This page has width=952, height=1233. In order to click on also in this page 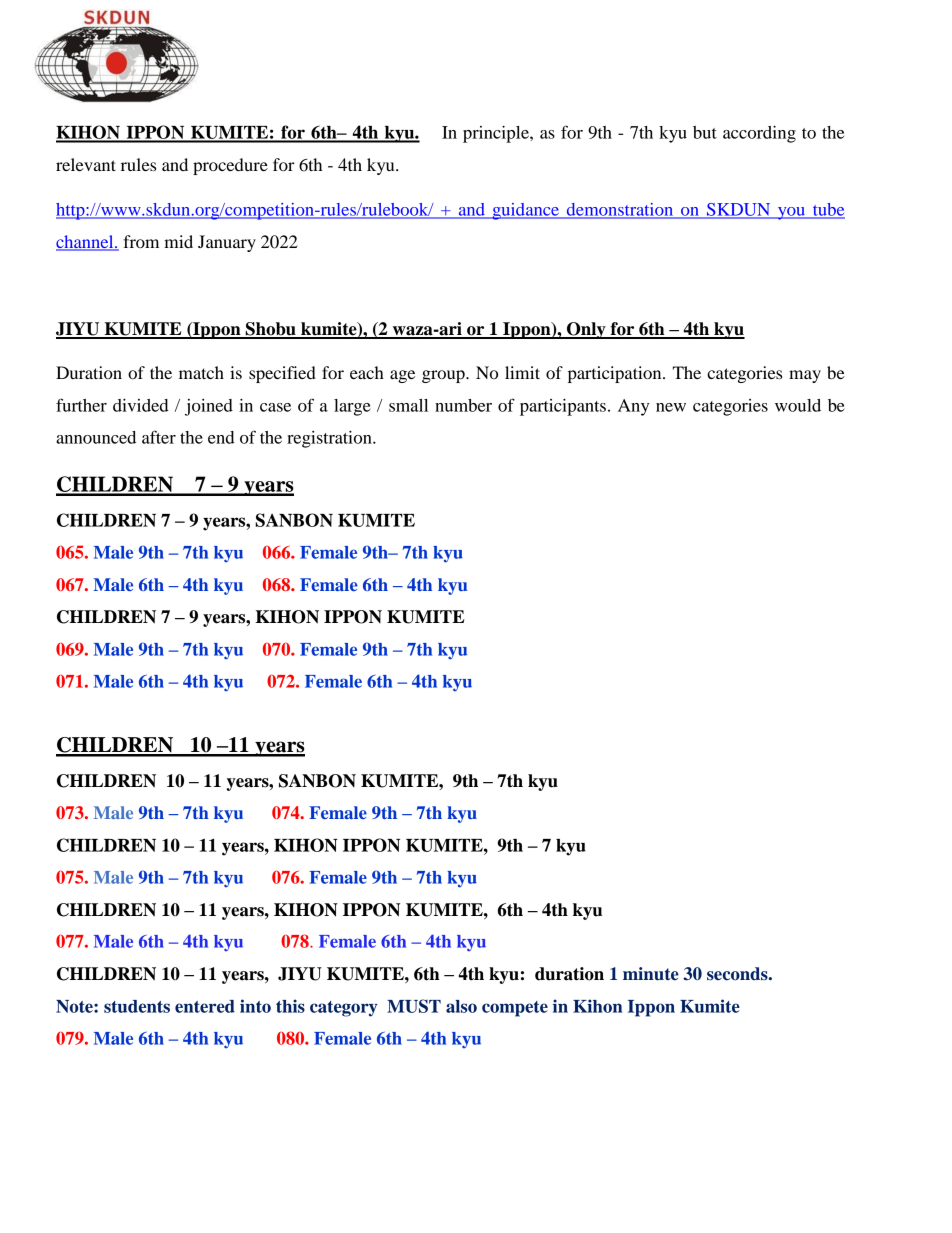, I will do `click(461, 1006)`.
